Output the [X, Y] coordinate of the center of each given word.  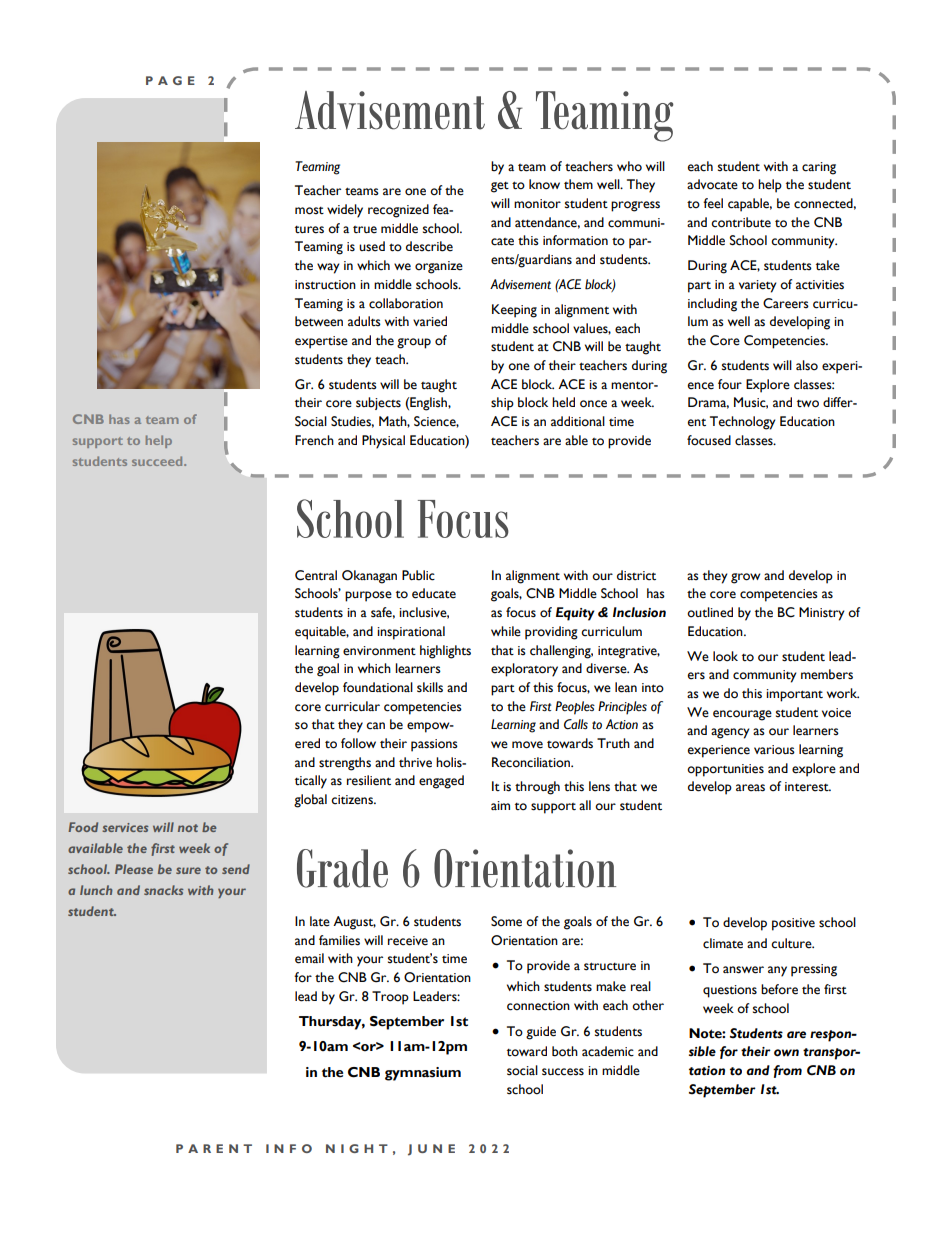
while [506, 631]
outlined [710, 612]
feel [713, 203]
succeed [158, 461]
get [500, 187]
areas [750, 788]
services [125, 827]
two [808, 404]
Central [316, 575]
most [309, 211]
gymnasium [423, 1074]
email [309, 958]
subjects [378, 403]
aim [500, 805]
